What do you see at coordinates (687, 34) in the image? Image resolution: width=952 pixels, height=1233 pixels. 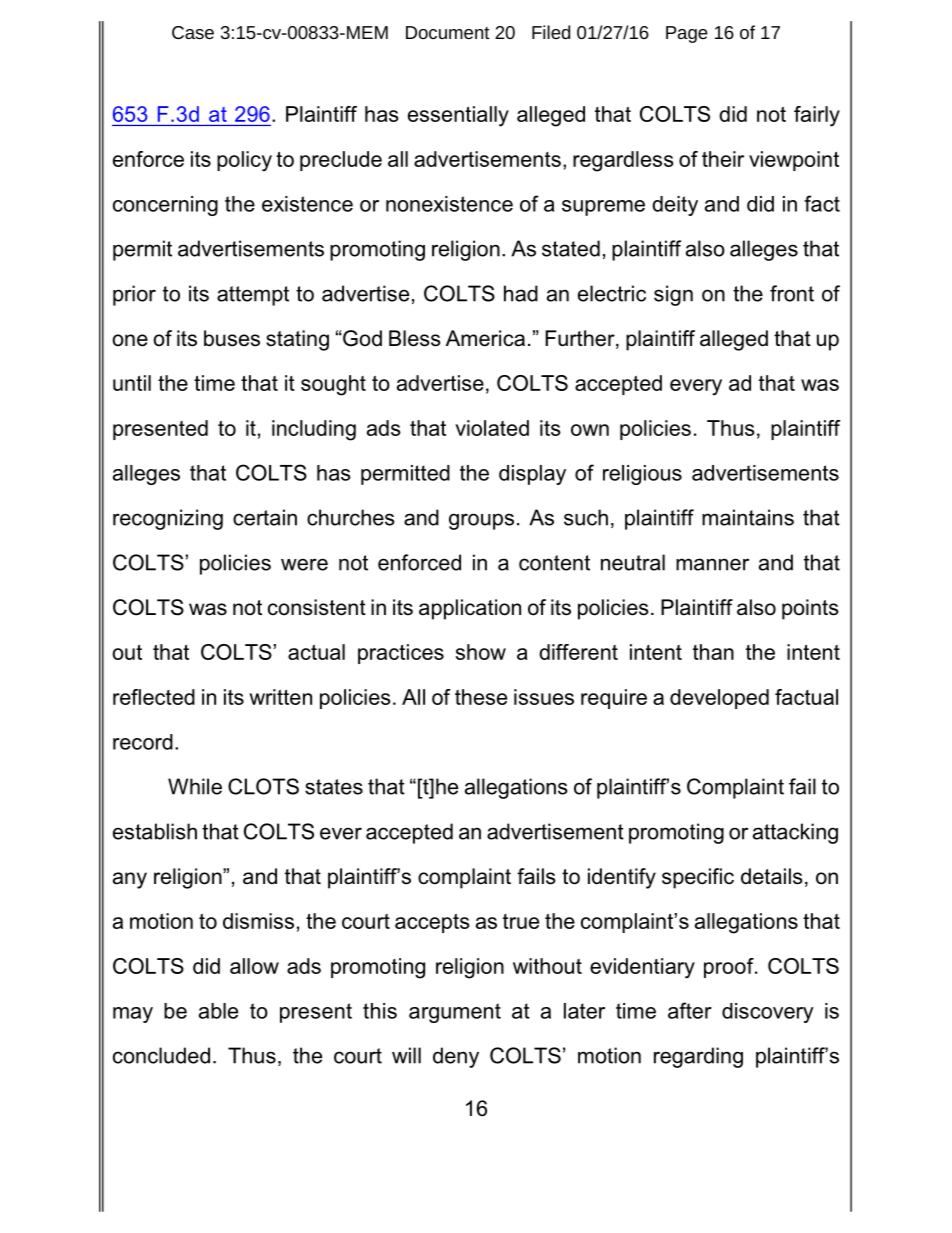 I see `Page` at bounding box center [687, 34].
